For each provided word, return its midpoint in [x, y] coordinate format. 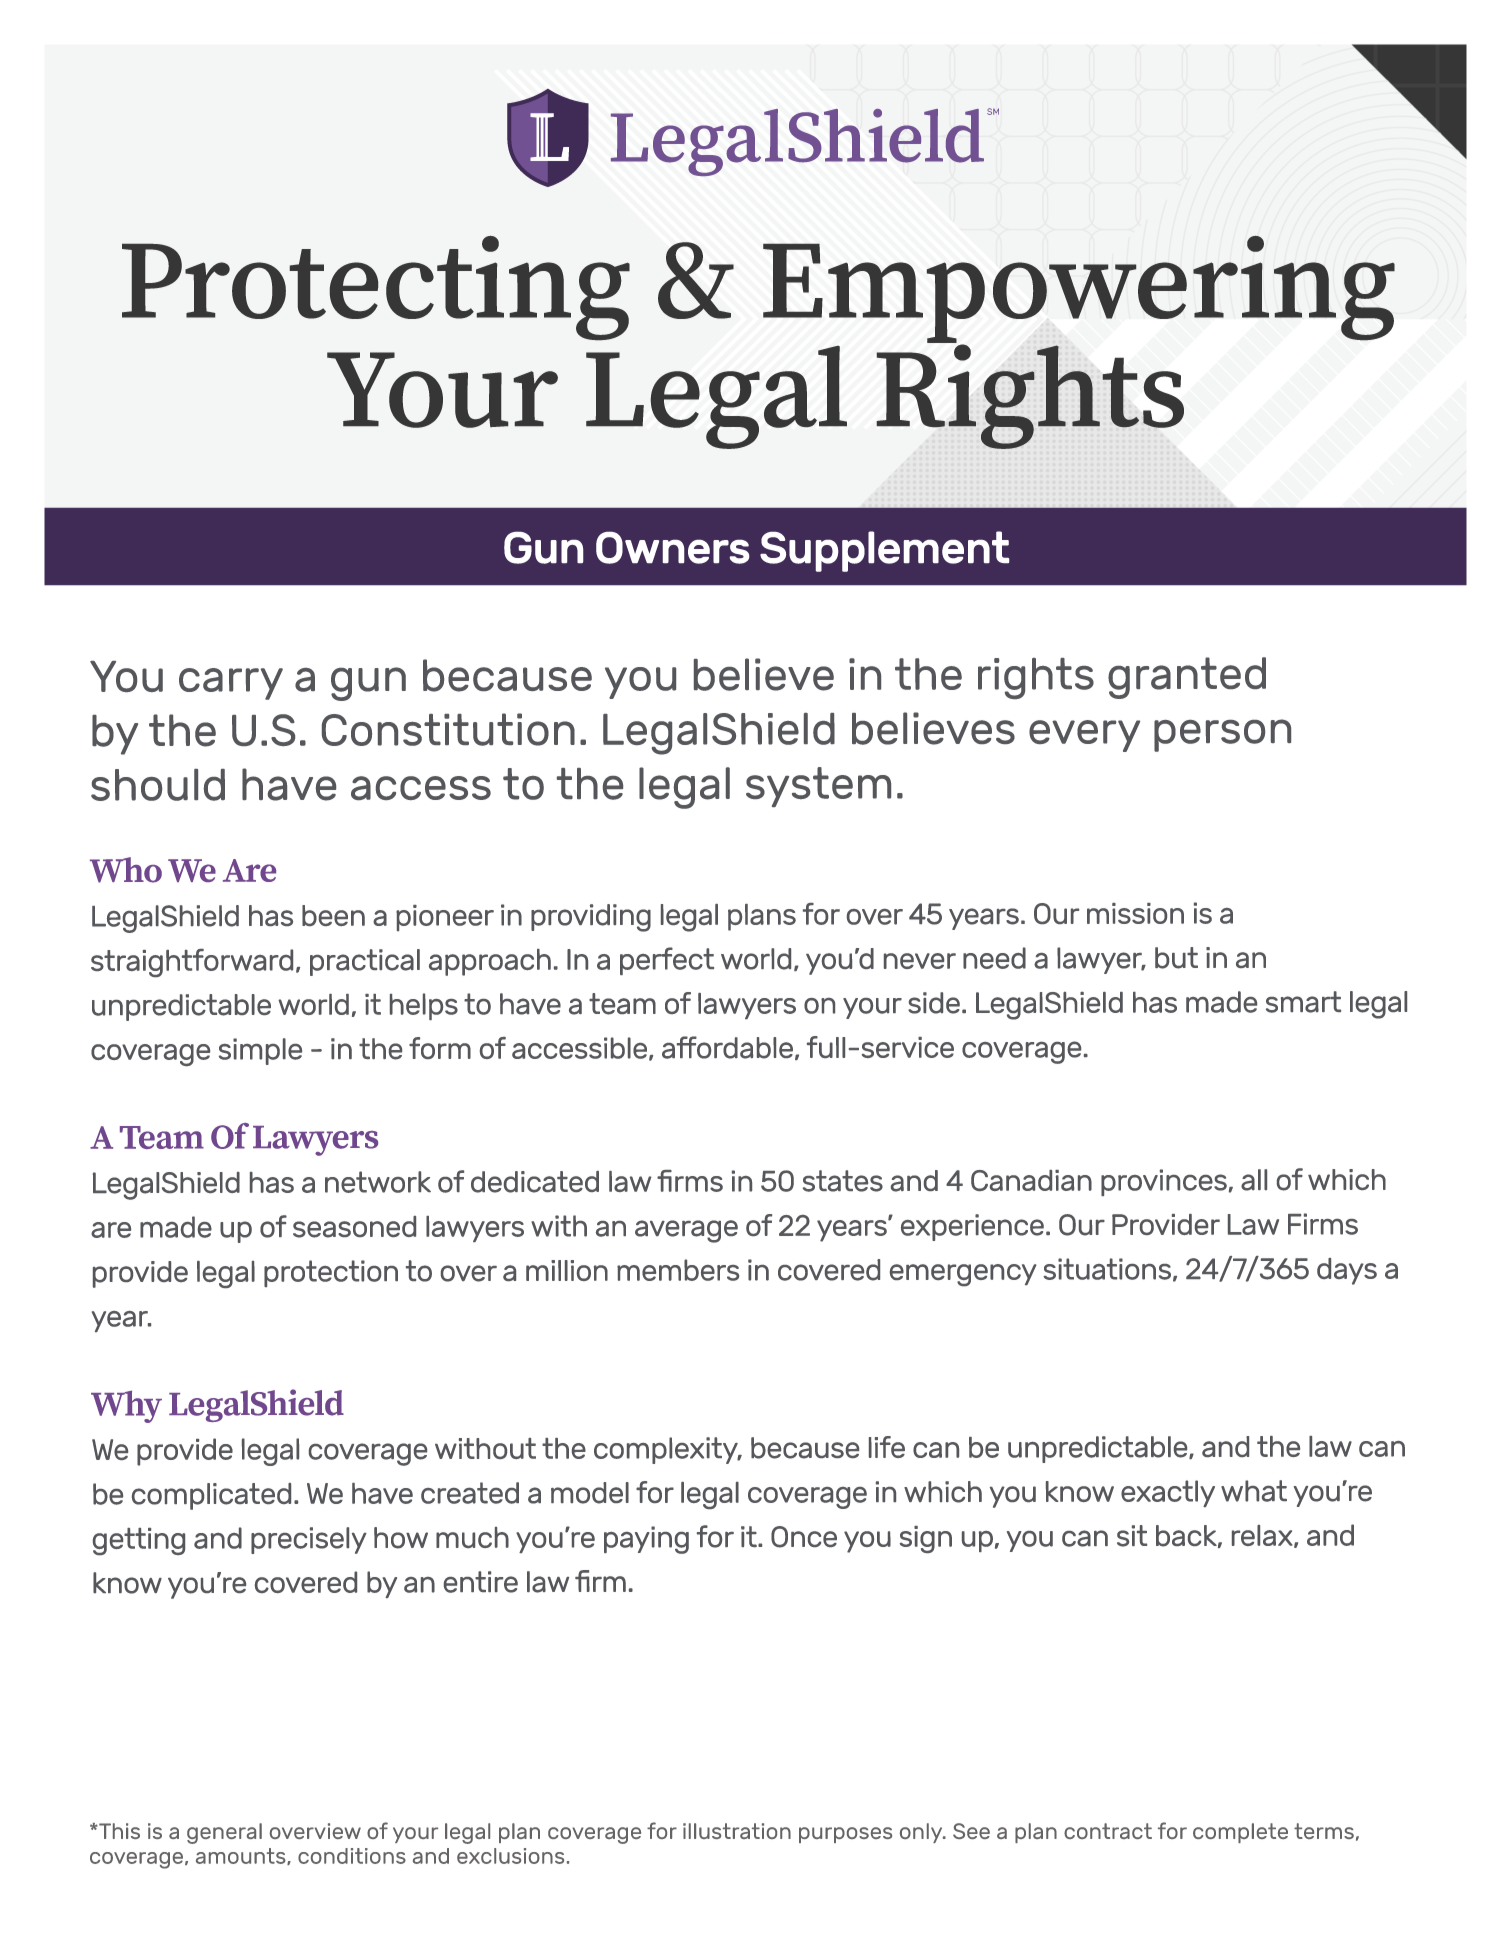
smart [1303, 1002]
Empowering [1079, 290]
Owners [672, 547]
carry [231, 684]
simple [260, 1051]
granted [1187, 678]
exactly [1168, 1493]
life [887, 1447]
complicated [211, 1496]
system [818, 787]
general [224, 1833]
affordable [727, 1047]
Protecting [376, 288]
